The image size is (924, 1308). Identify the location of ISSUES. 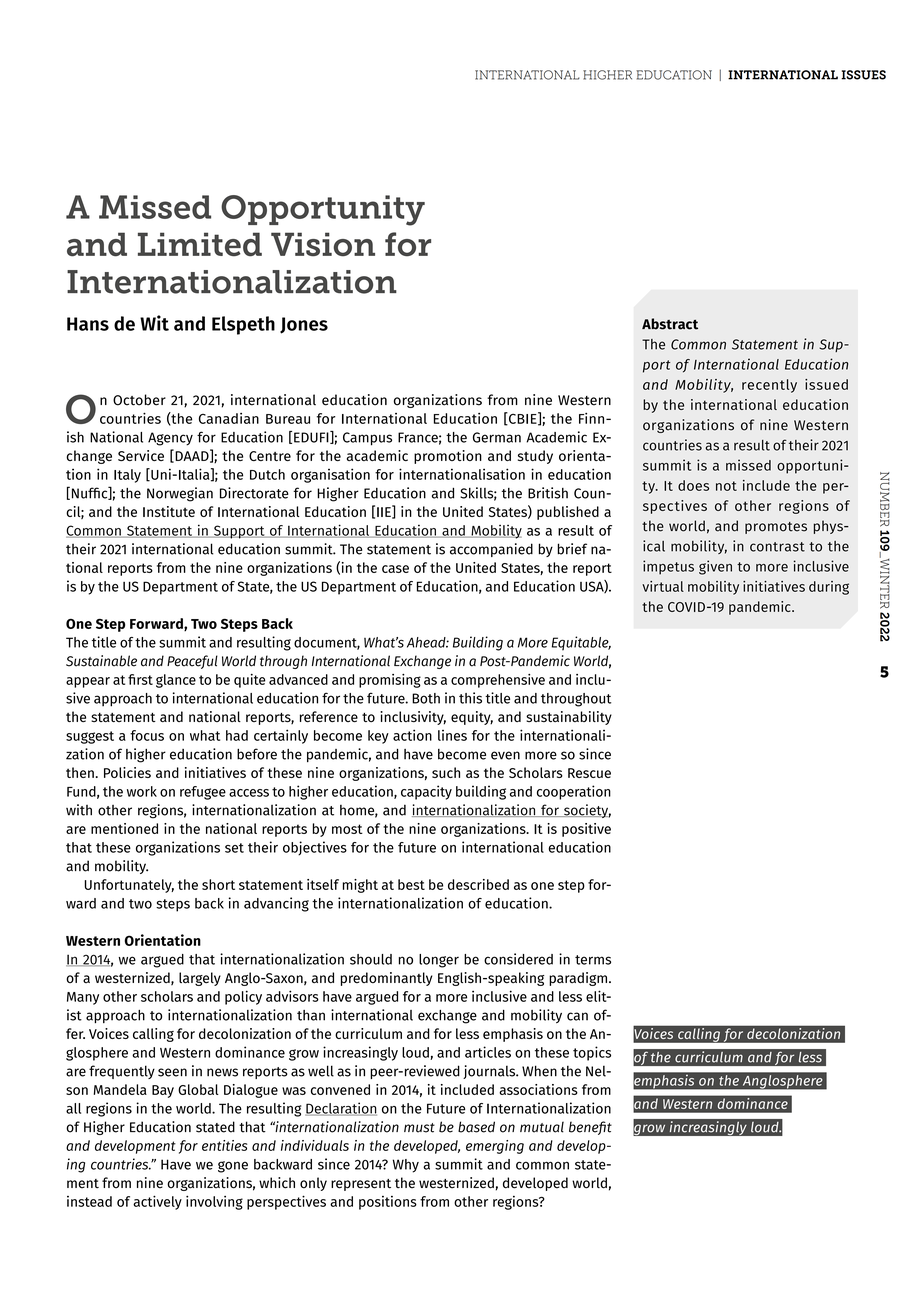
(863, 75).
